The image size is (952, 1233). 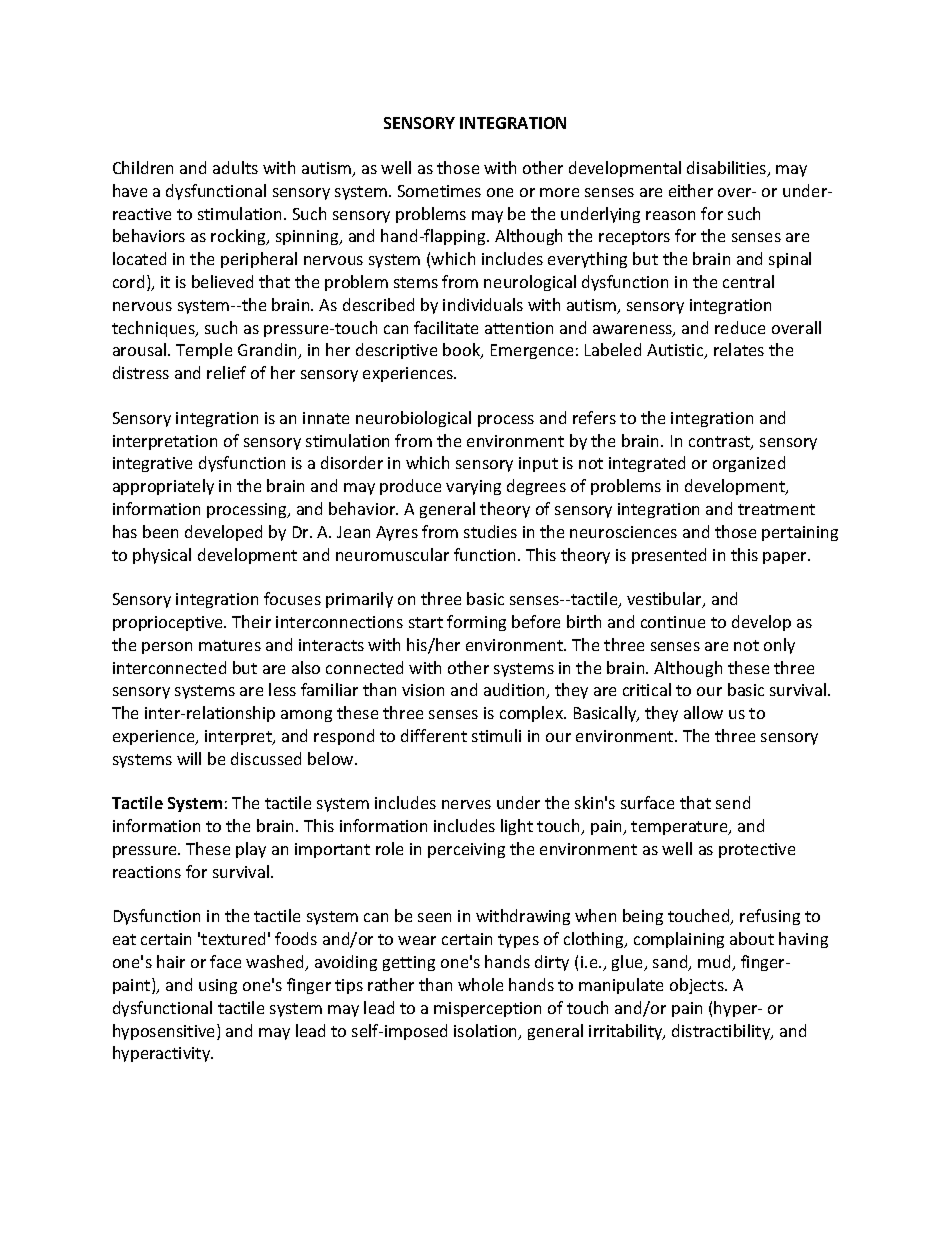 What do you see at coordinates (691, 190) in the screenshot?
I see `either` at bounding box center [691, 190].
